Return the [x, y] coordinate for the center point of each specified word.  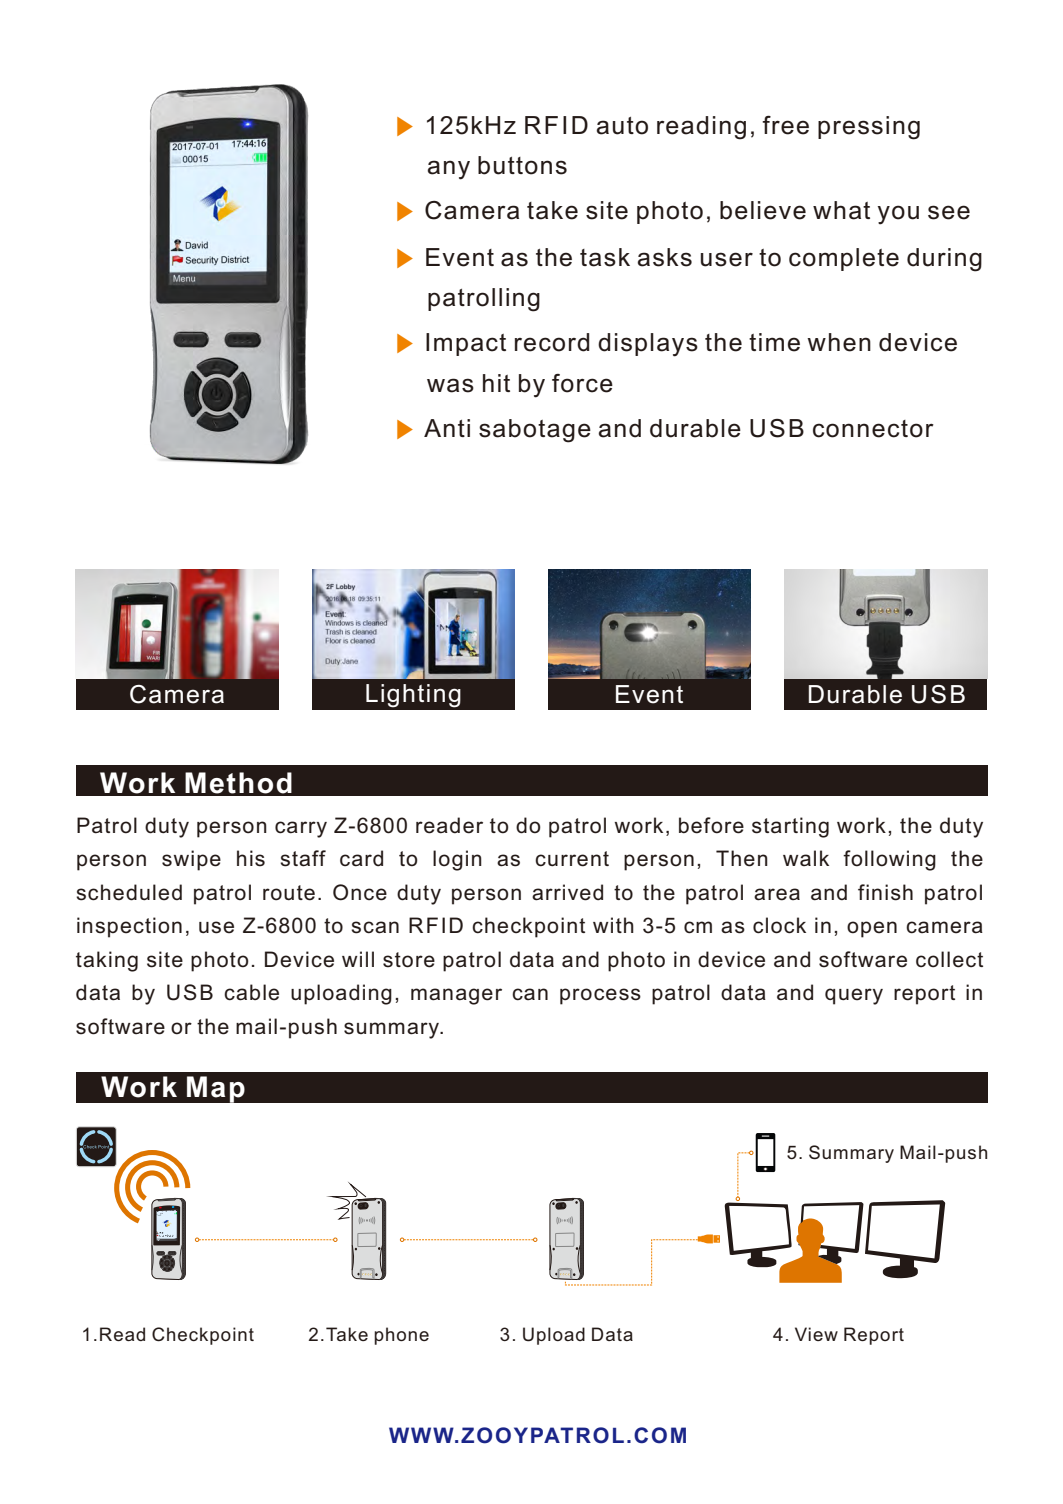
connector [873, 429]
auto [622, 126]
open [872, 929]
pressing [869, 128]
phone [401, 1336]
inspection [129, 927]
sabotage [535, 431]
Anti [447, 428]
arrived [567, 892]
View [816, 1334]
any [449, 170]
